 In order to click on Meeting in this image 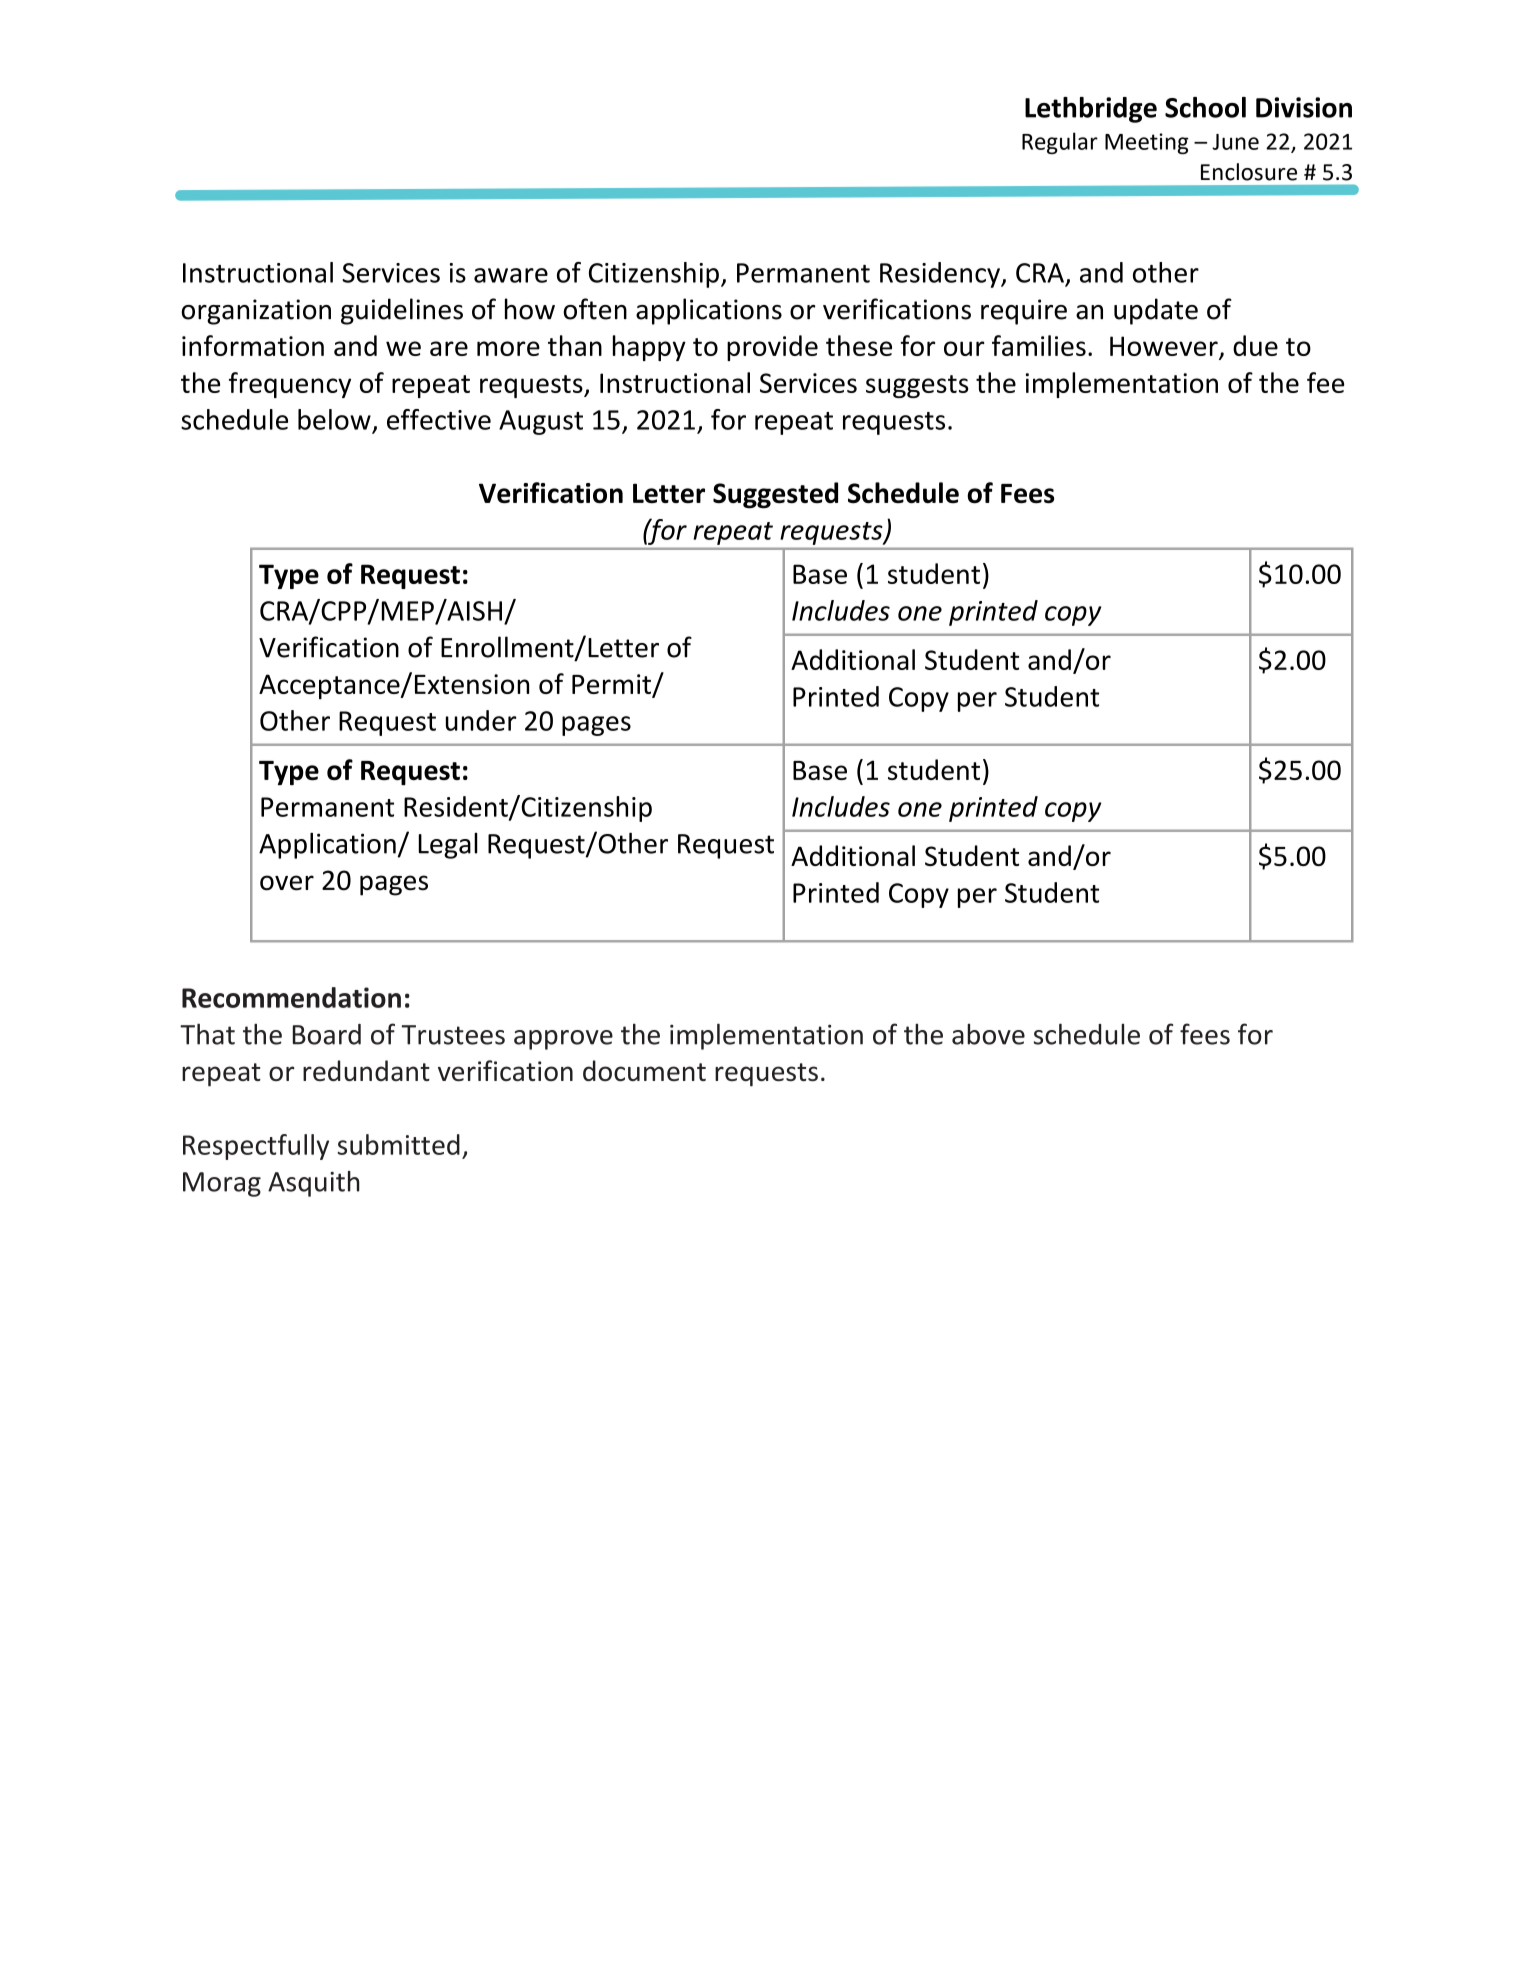, I will do `click(1147, 143)`.
